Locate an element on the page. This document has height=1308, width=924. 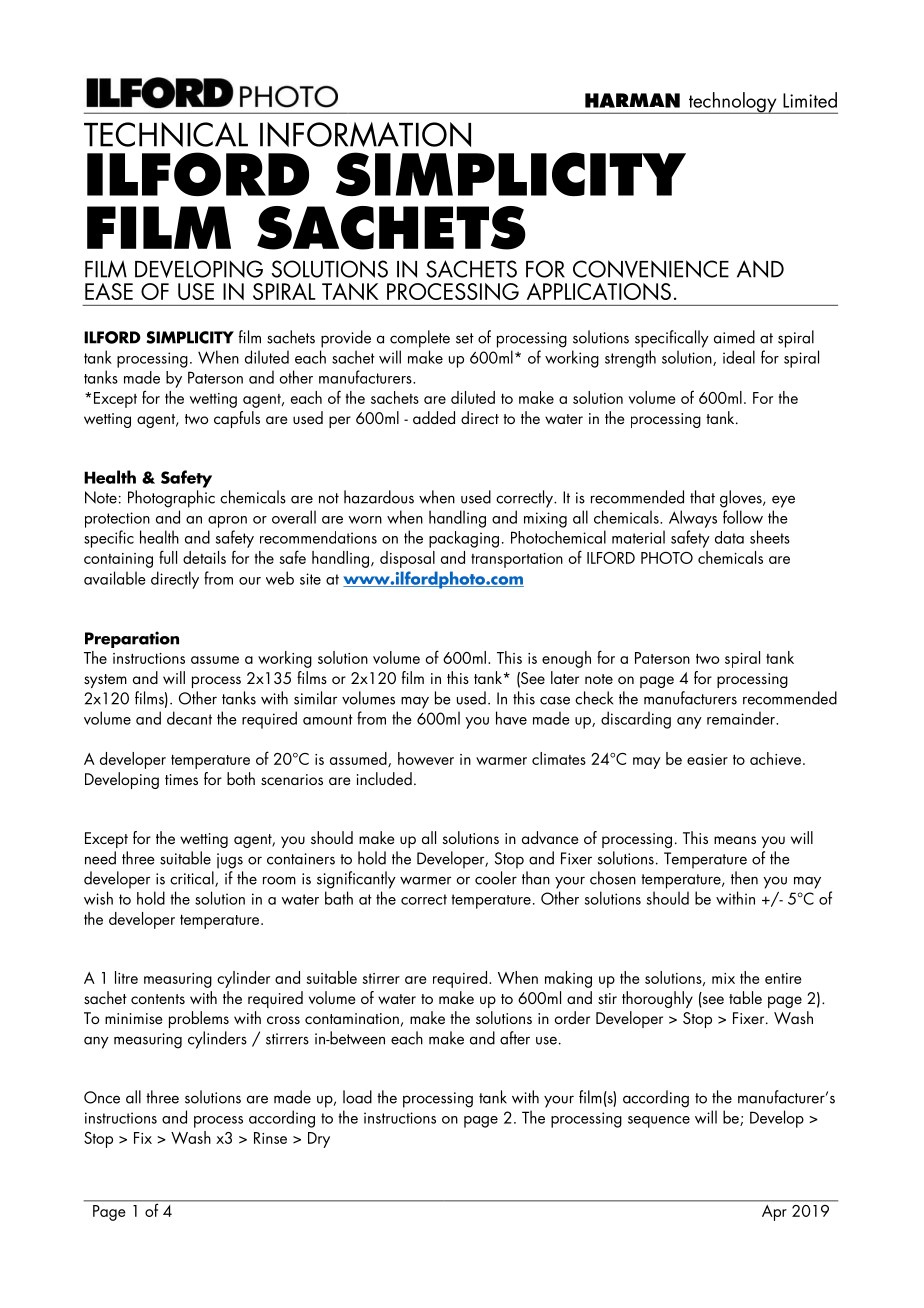
disposal is located at coordinates (407, 559).
